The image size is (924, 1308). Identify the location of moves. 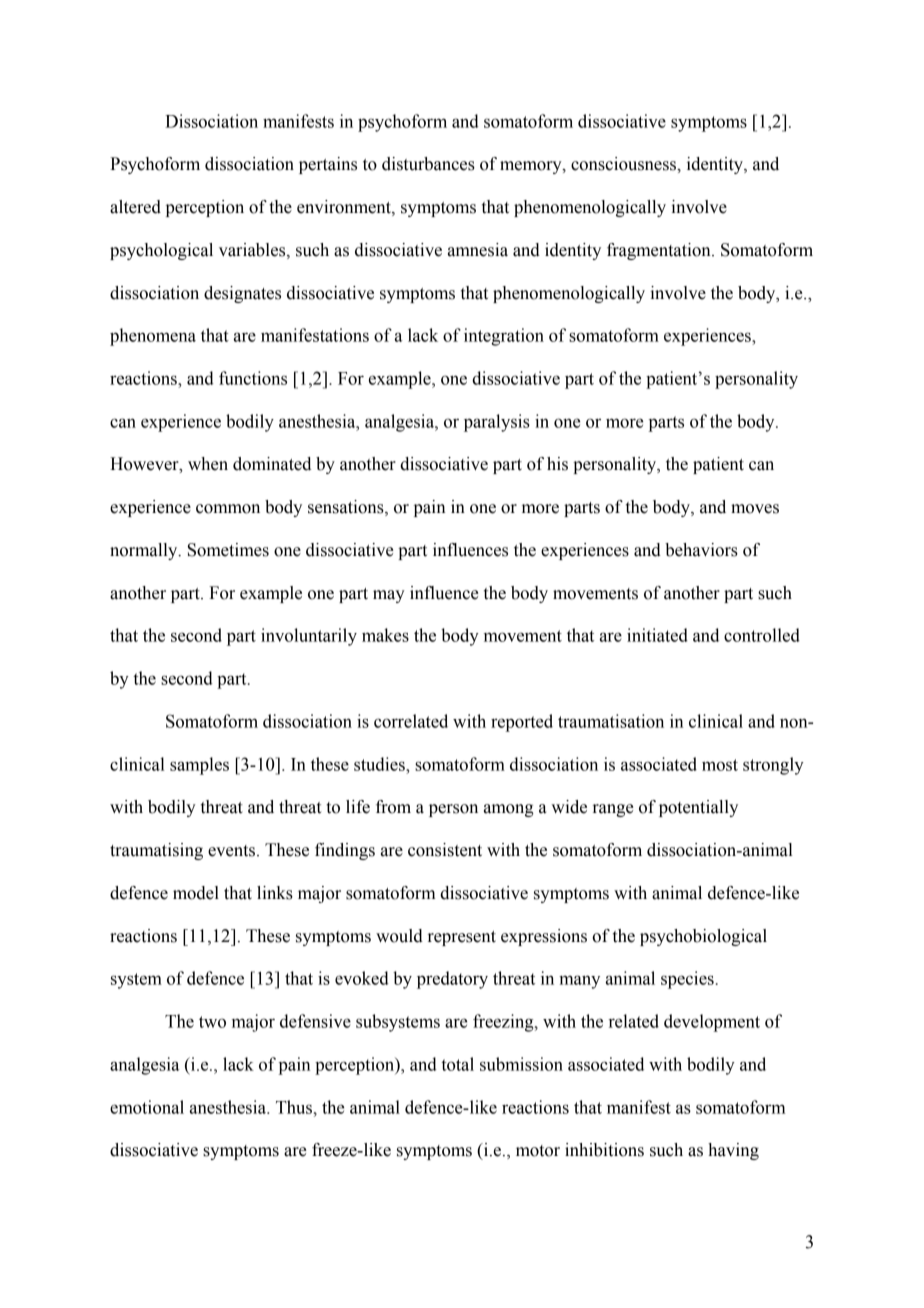
(755, 509).
